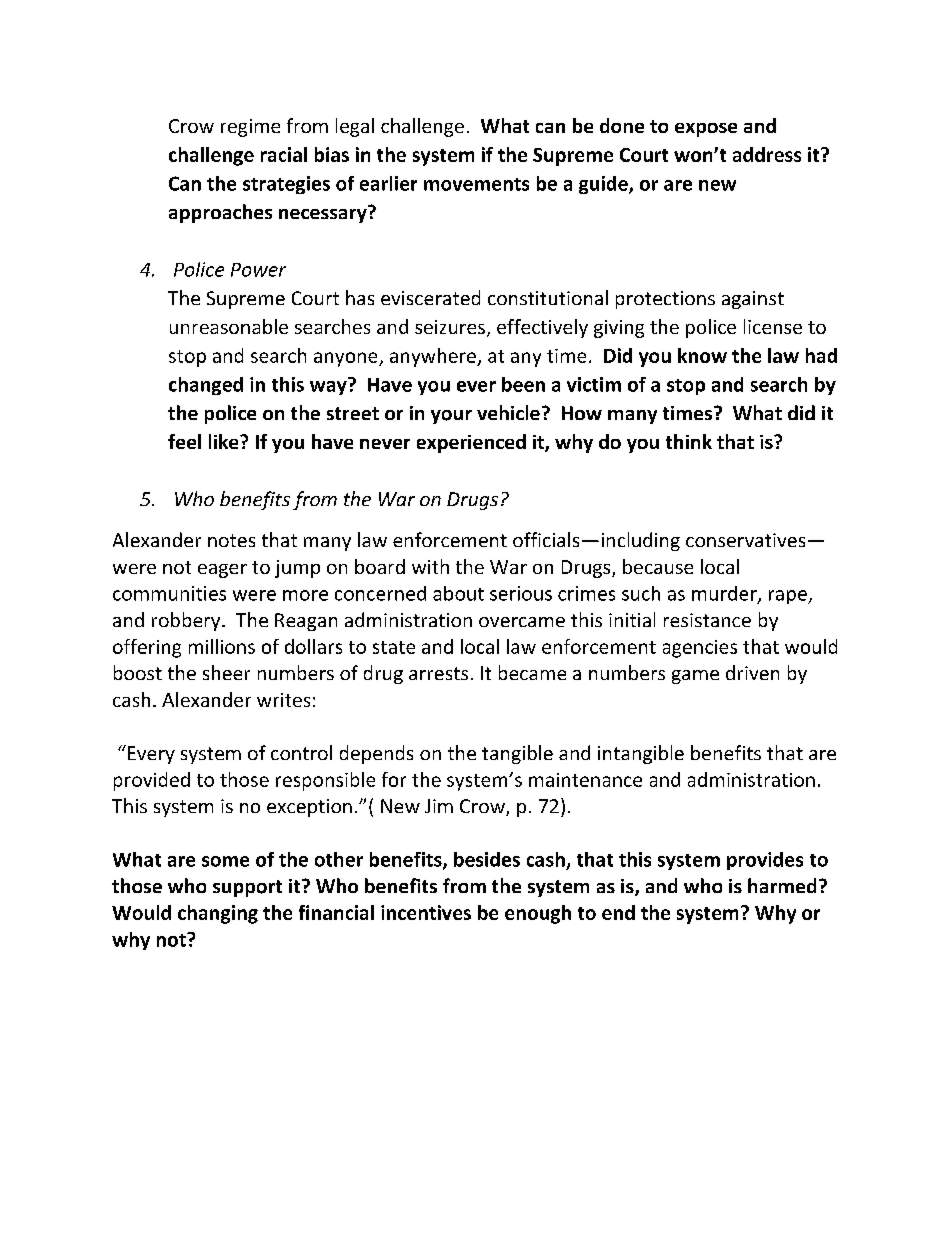 This screenshot has width=952, height=1233. Describe the element at coordinates (476, 184) in the screenshot. I see `movements` at that location.
